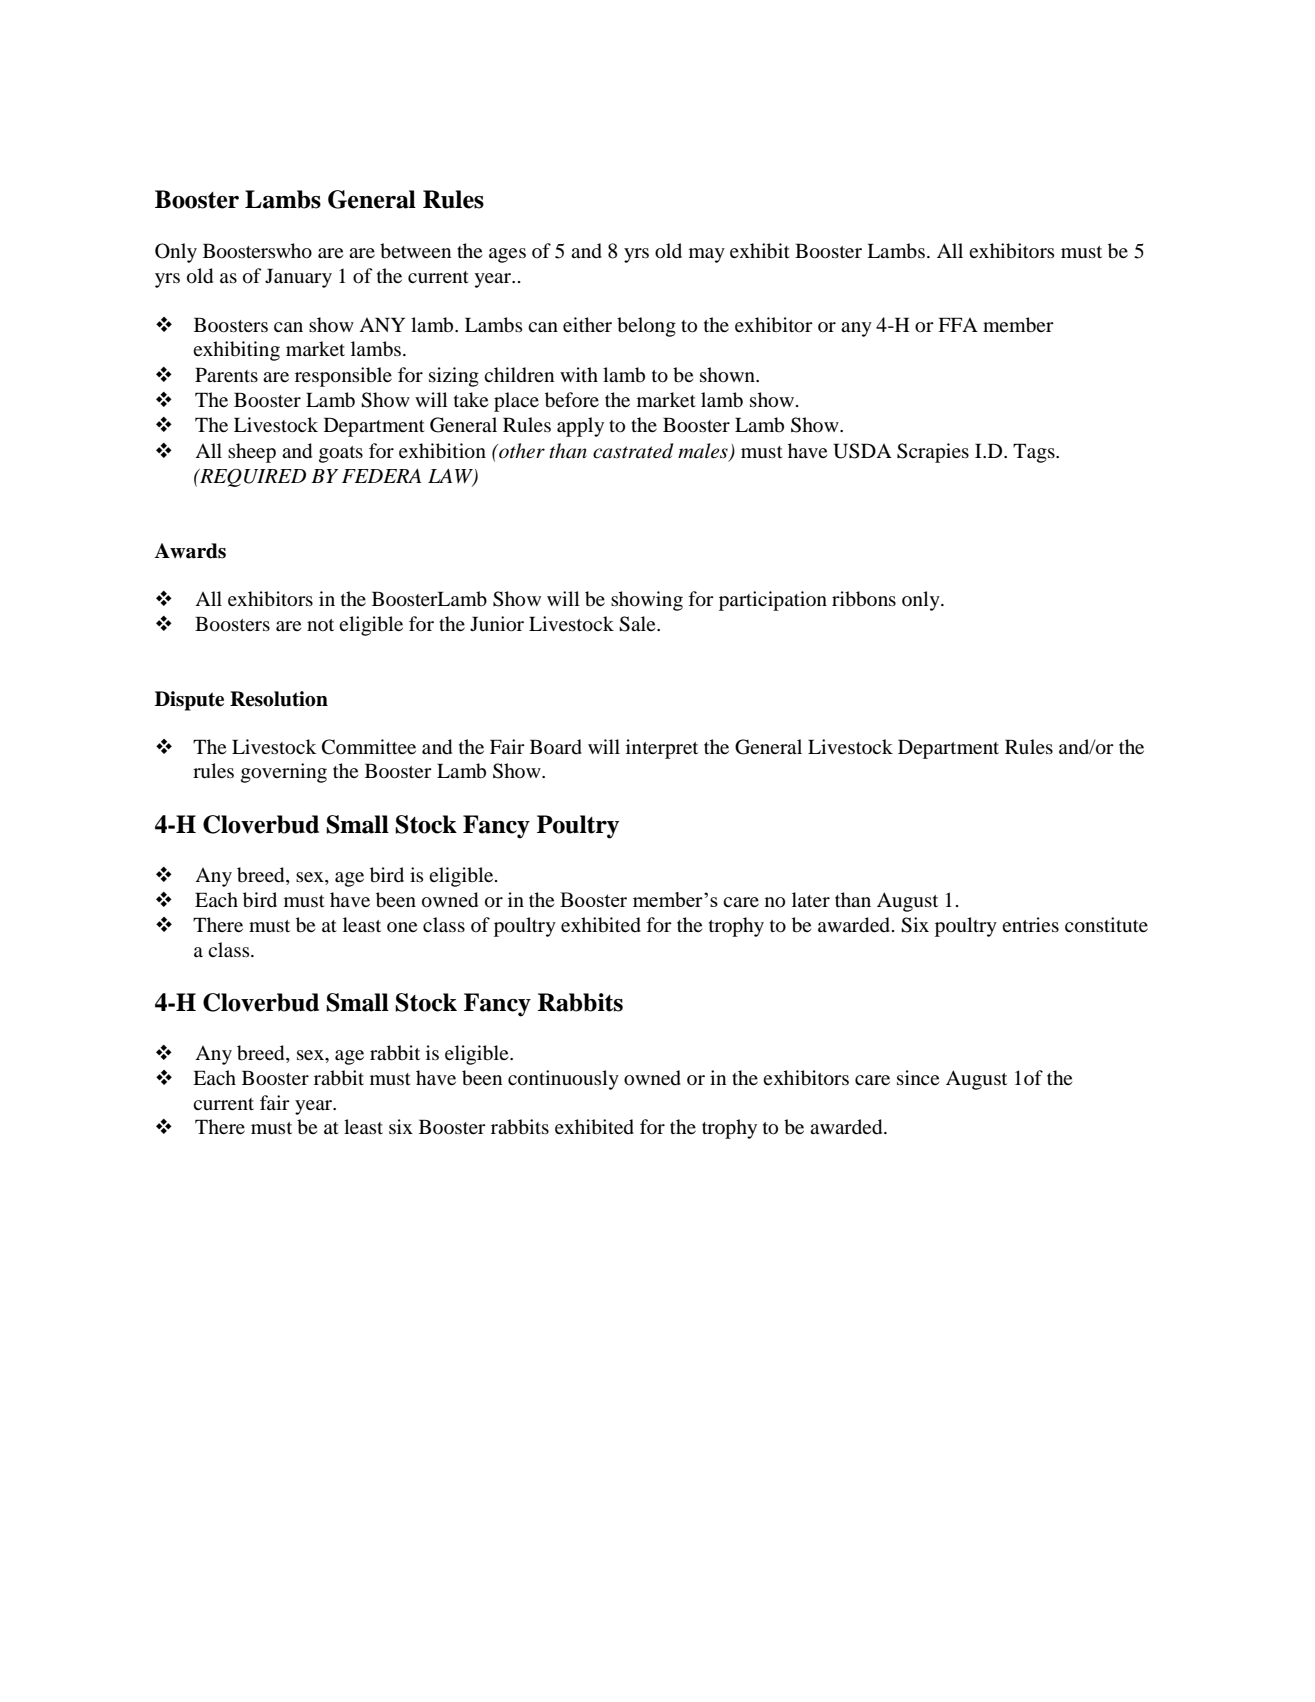  Describe the element at coordinates (862, 451) in the screenshot. I see `USDA` at that location.
